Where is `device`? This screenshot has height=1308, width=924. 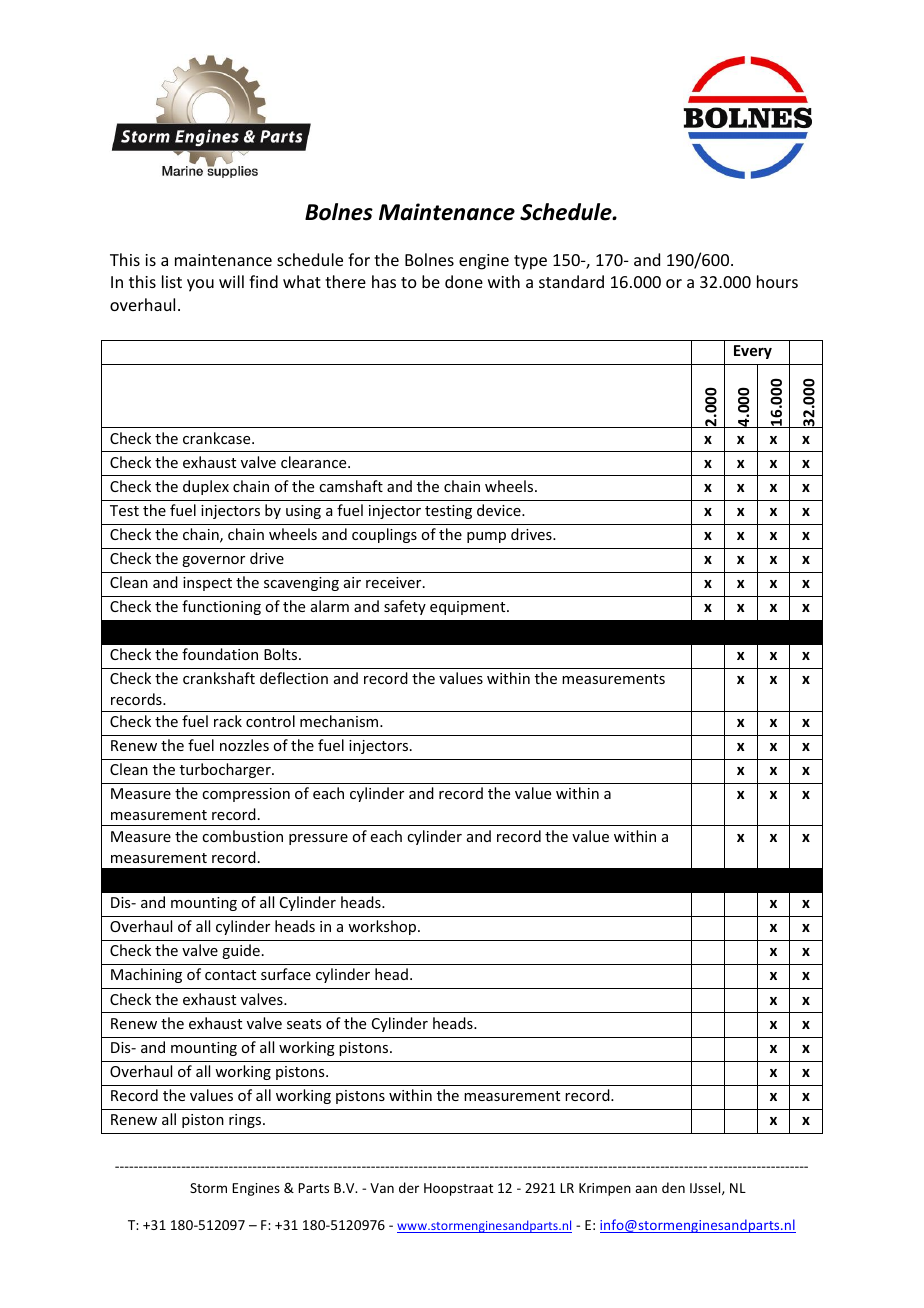 device is located at coordinates (500, 510).
